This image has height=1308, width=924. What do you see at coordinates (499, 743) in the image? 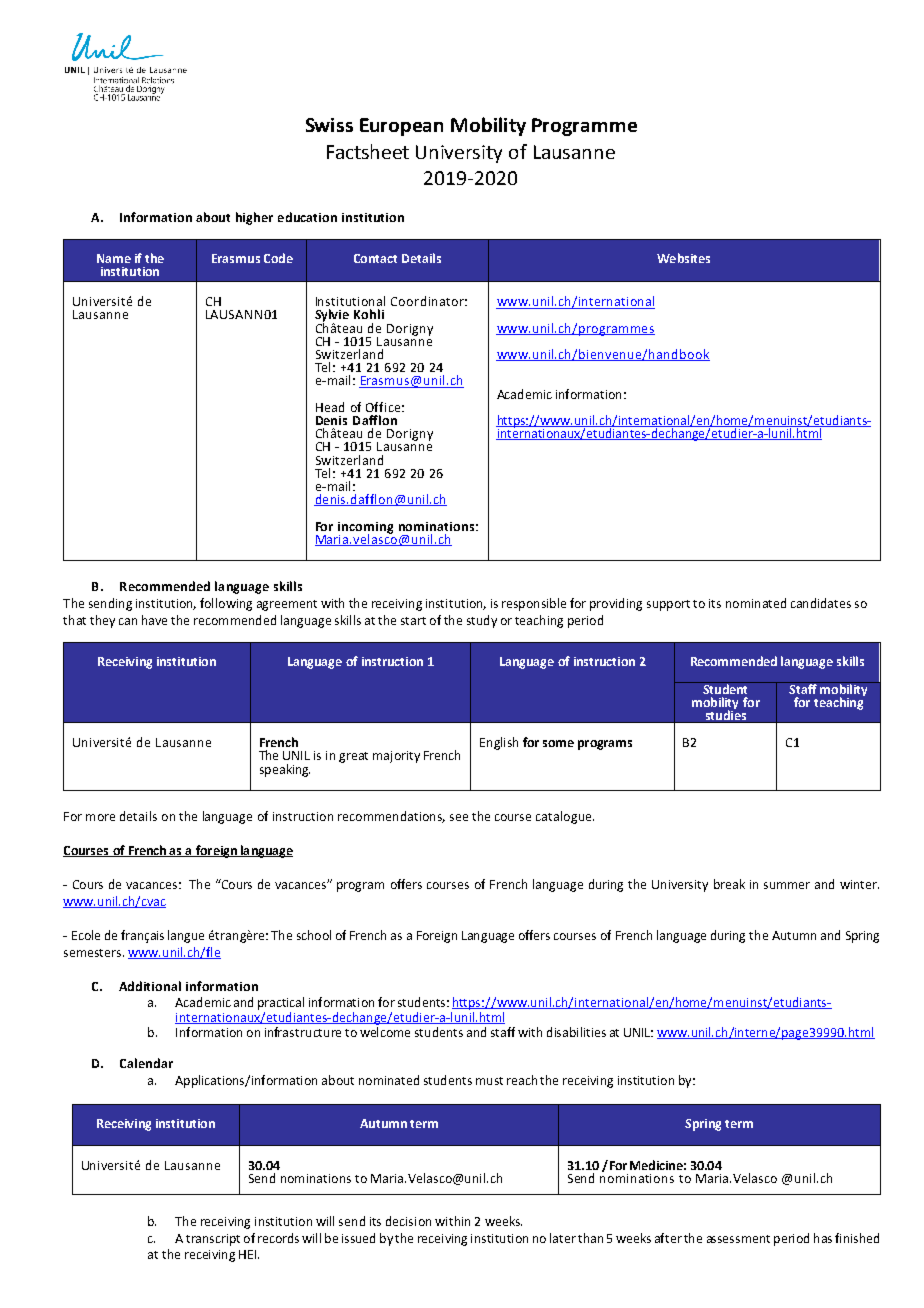
I see `English` at bounding box center [499, 743].
